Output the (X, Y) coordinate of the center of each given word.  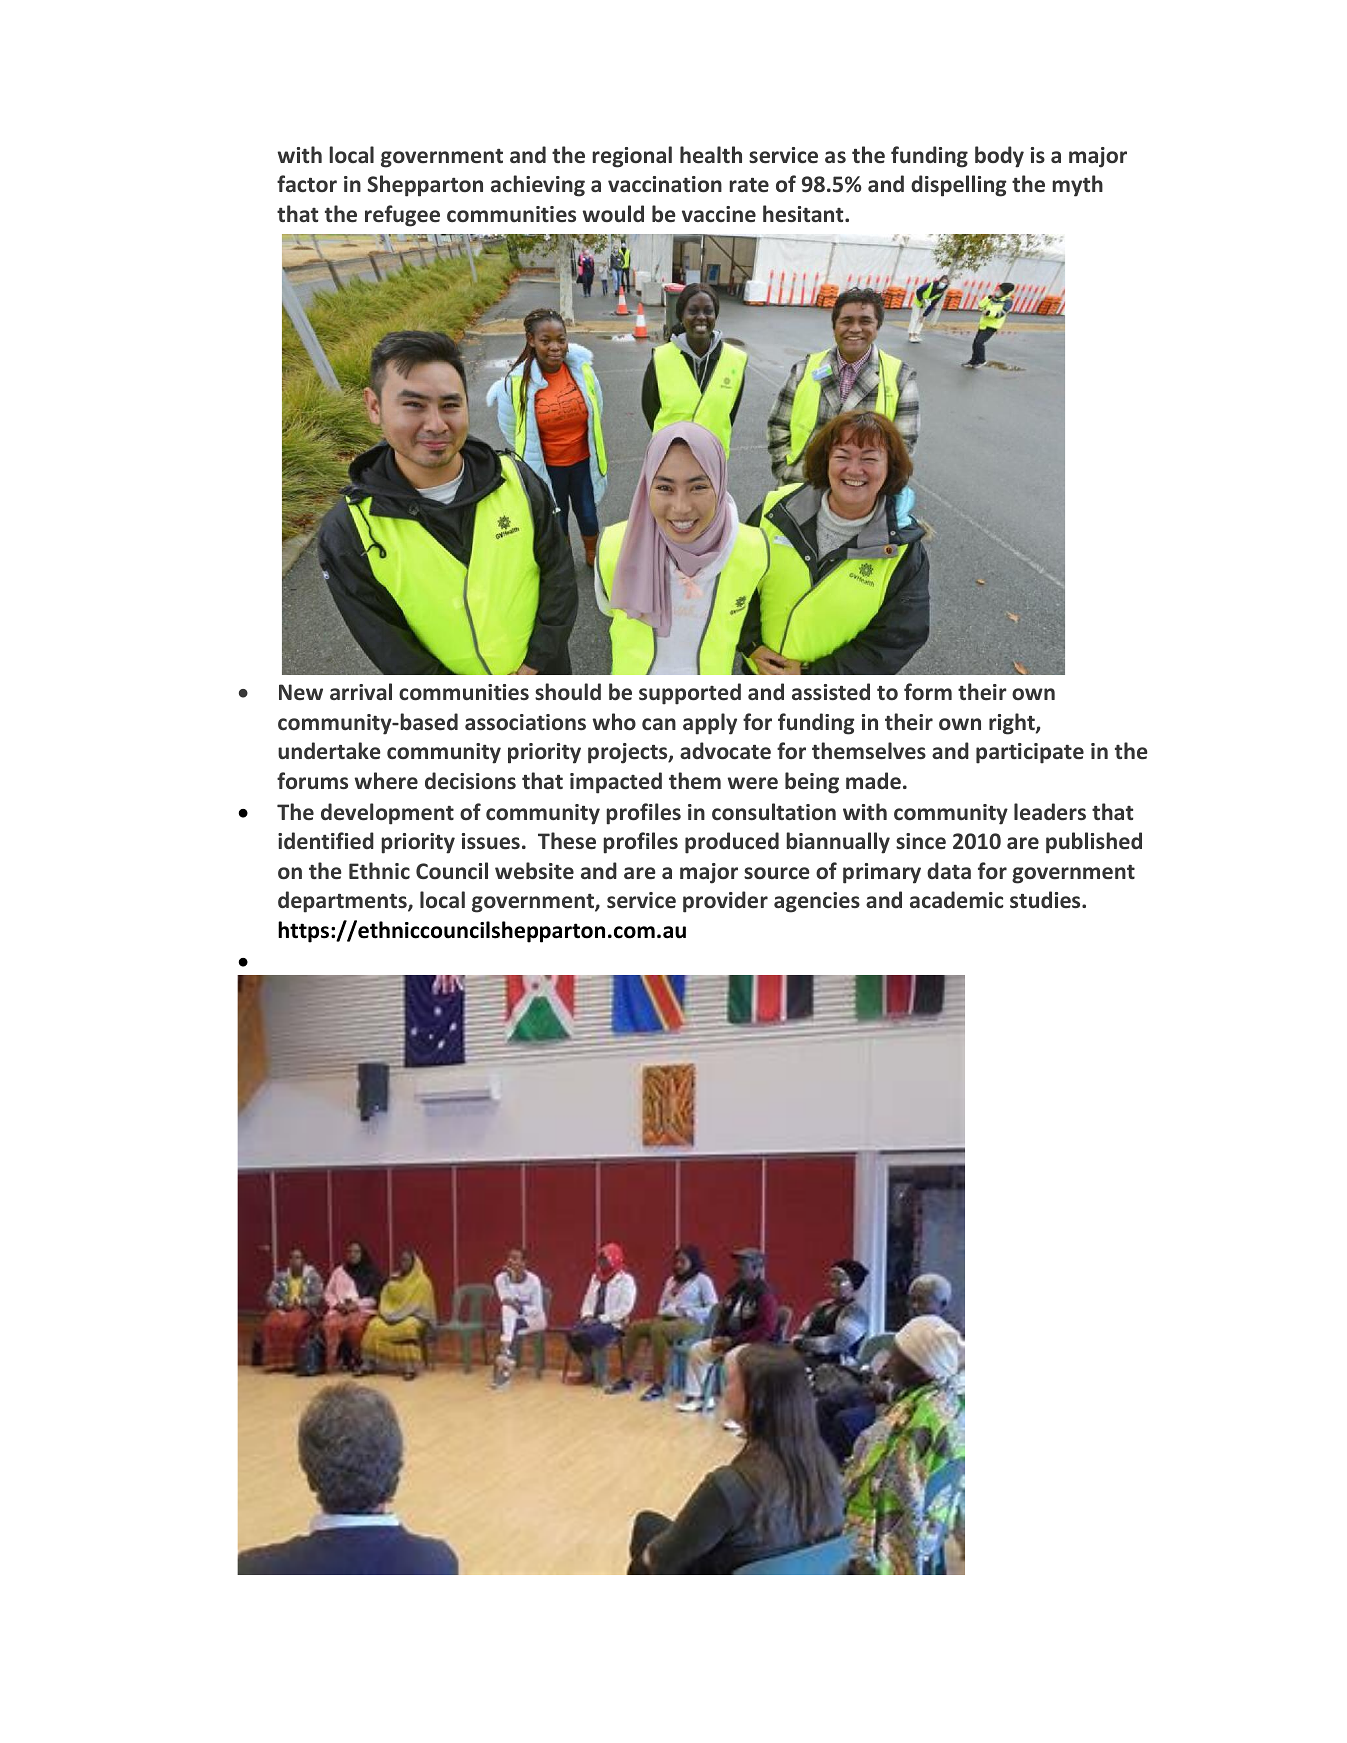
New (301, 692)
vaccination (665, 184)
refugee (402, 216)
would (613, 213)
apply (710, 724)
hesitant (804, 214)
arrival (361, 691)
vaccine (719, 214)
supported (690, 694)
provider (725, 902)
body (999, 157)
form (928, 691)
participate (1030, 753)
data (949, 870)
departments (343, 902)
